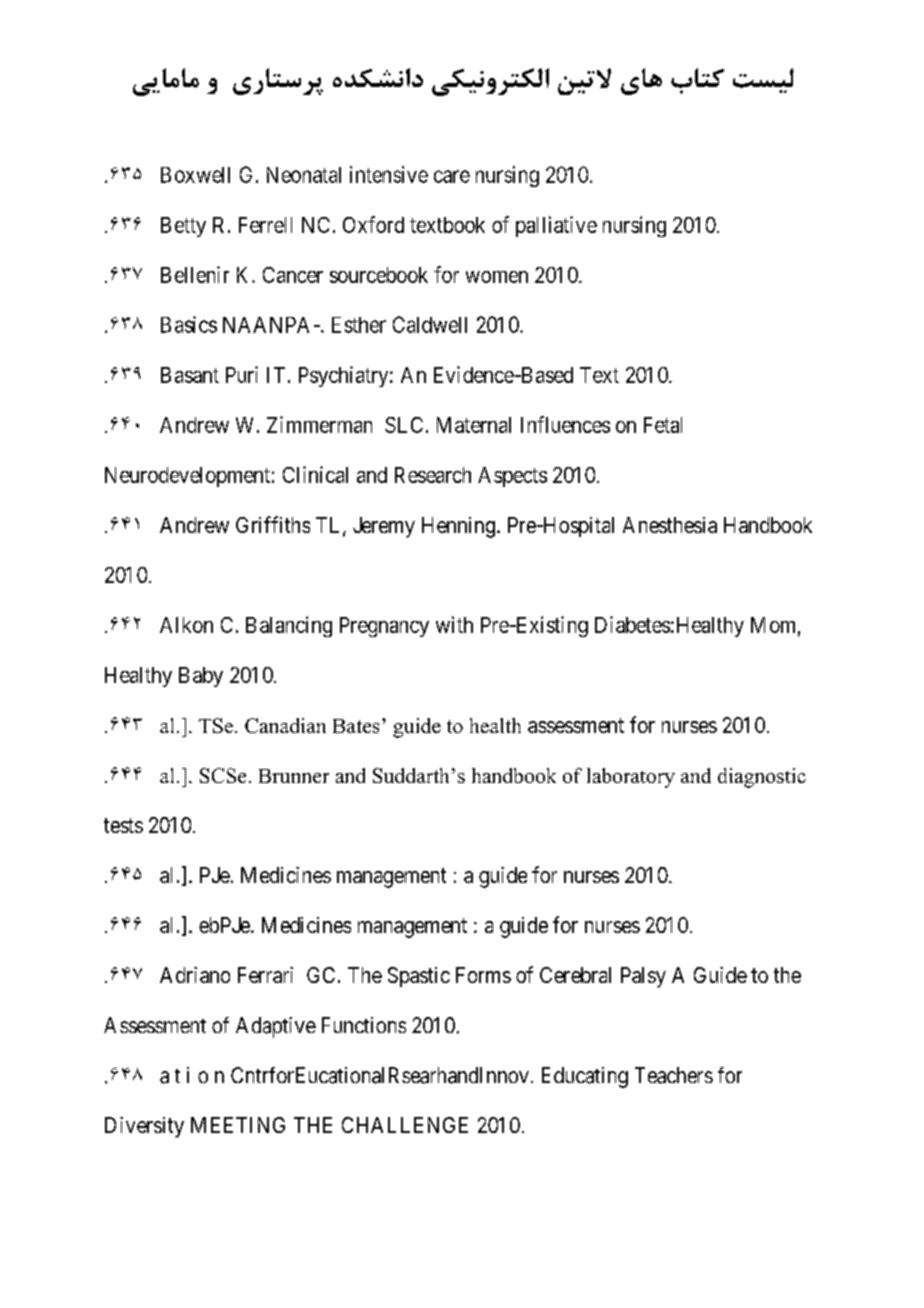 This screenshot has width=924, height=1308. I want to click on care, so click(452, 176).
